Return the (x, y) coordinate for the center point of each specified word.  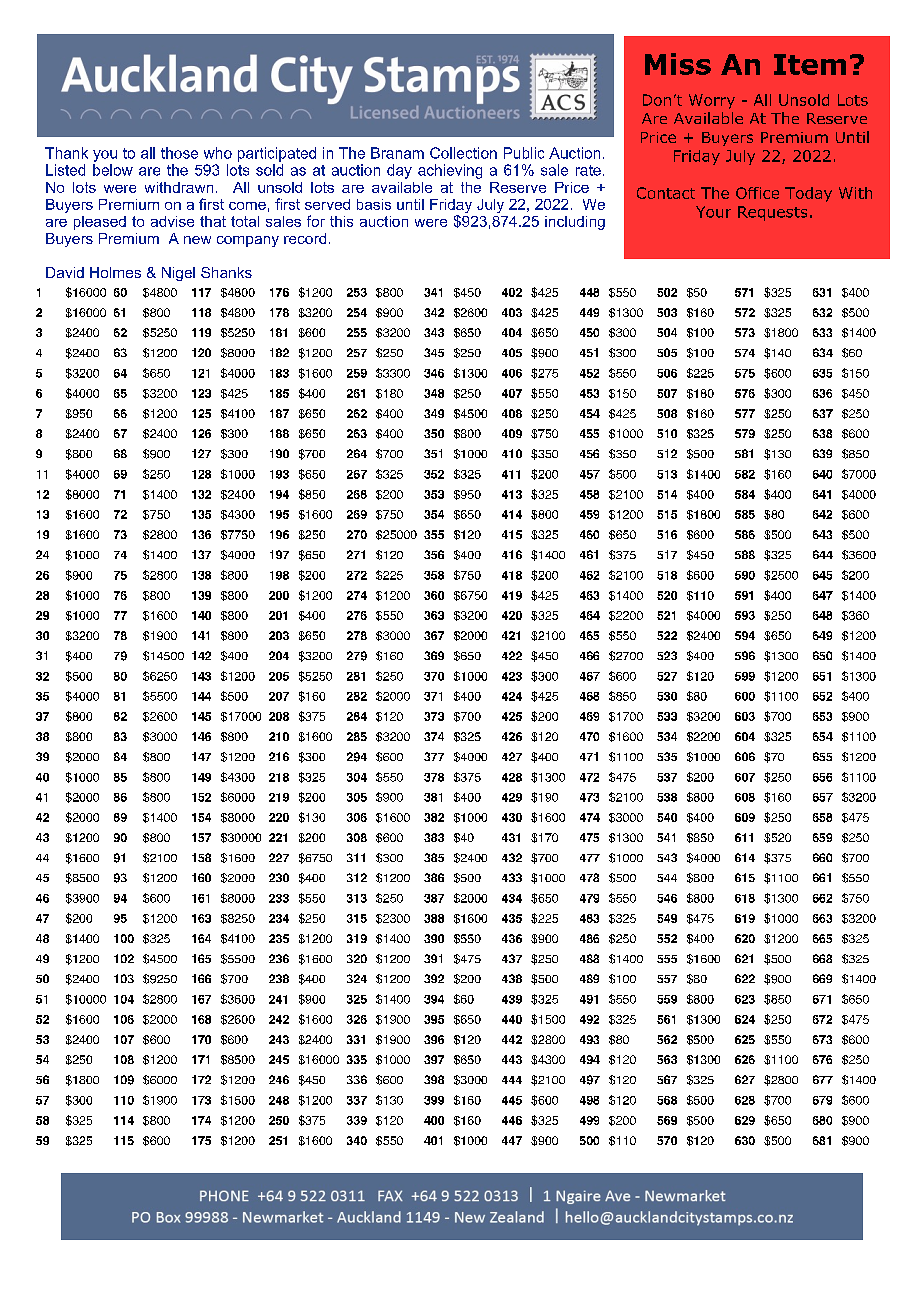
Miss (678, 64)
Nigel (178, 274)
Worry (712, 101)
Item (810, 64)
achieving (450, 171)
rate (588, 170)
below (113, 170)
